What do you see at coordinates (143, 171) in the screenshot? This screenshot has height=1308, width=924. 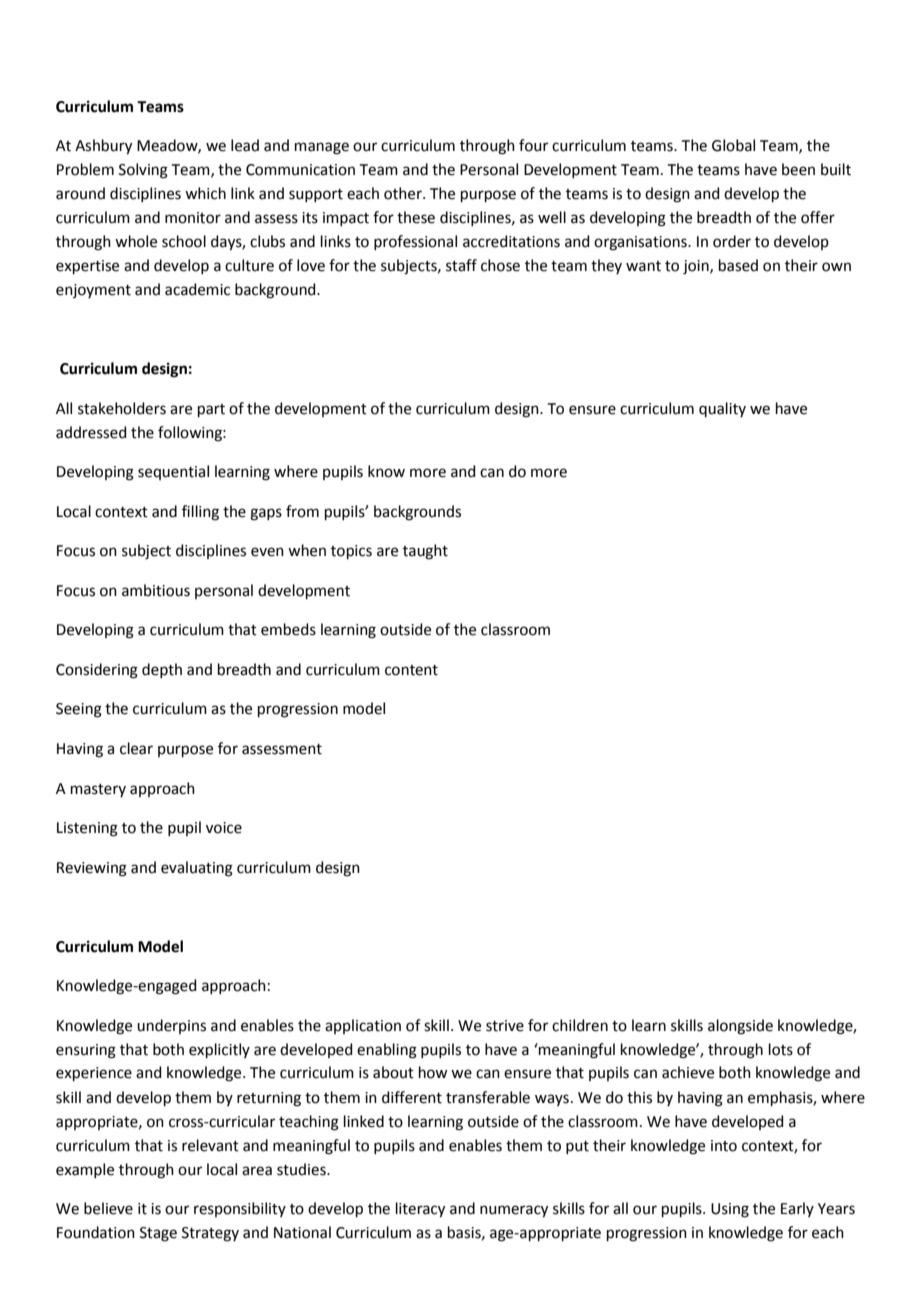 I see `Solving` at bounding box center [143, 171].
